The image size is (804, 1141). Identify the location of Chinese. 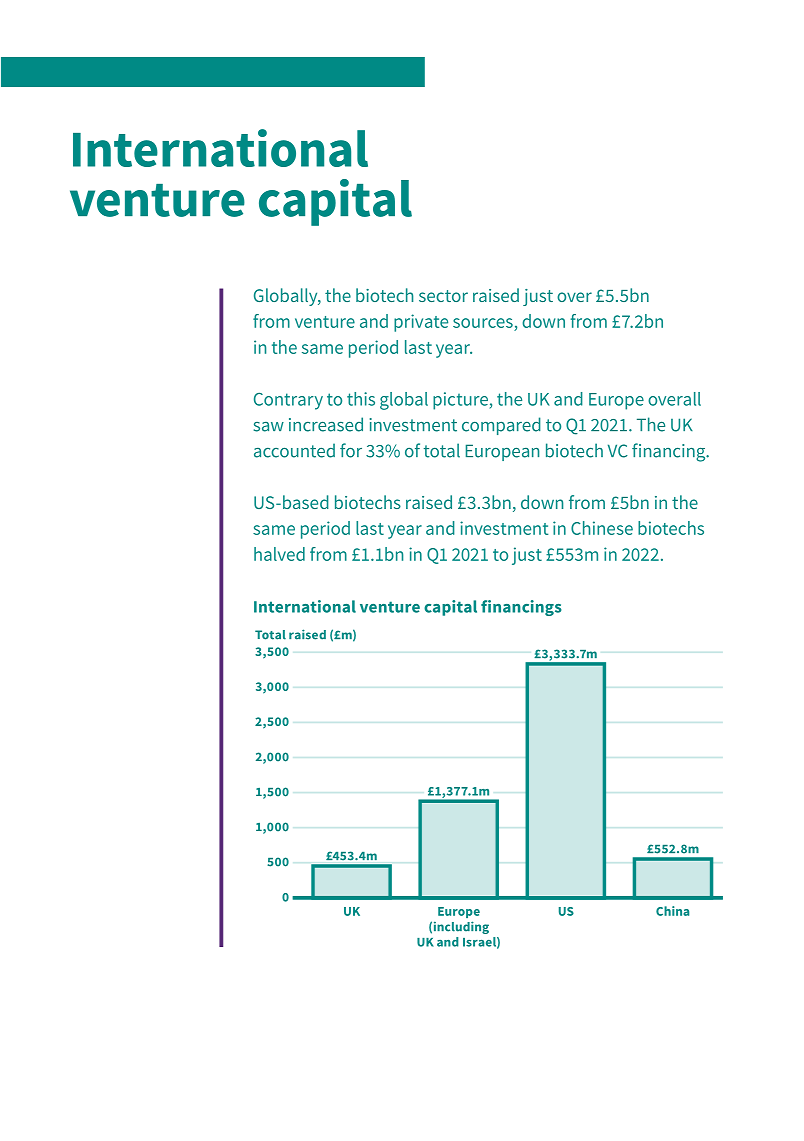
(602, 528).
